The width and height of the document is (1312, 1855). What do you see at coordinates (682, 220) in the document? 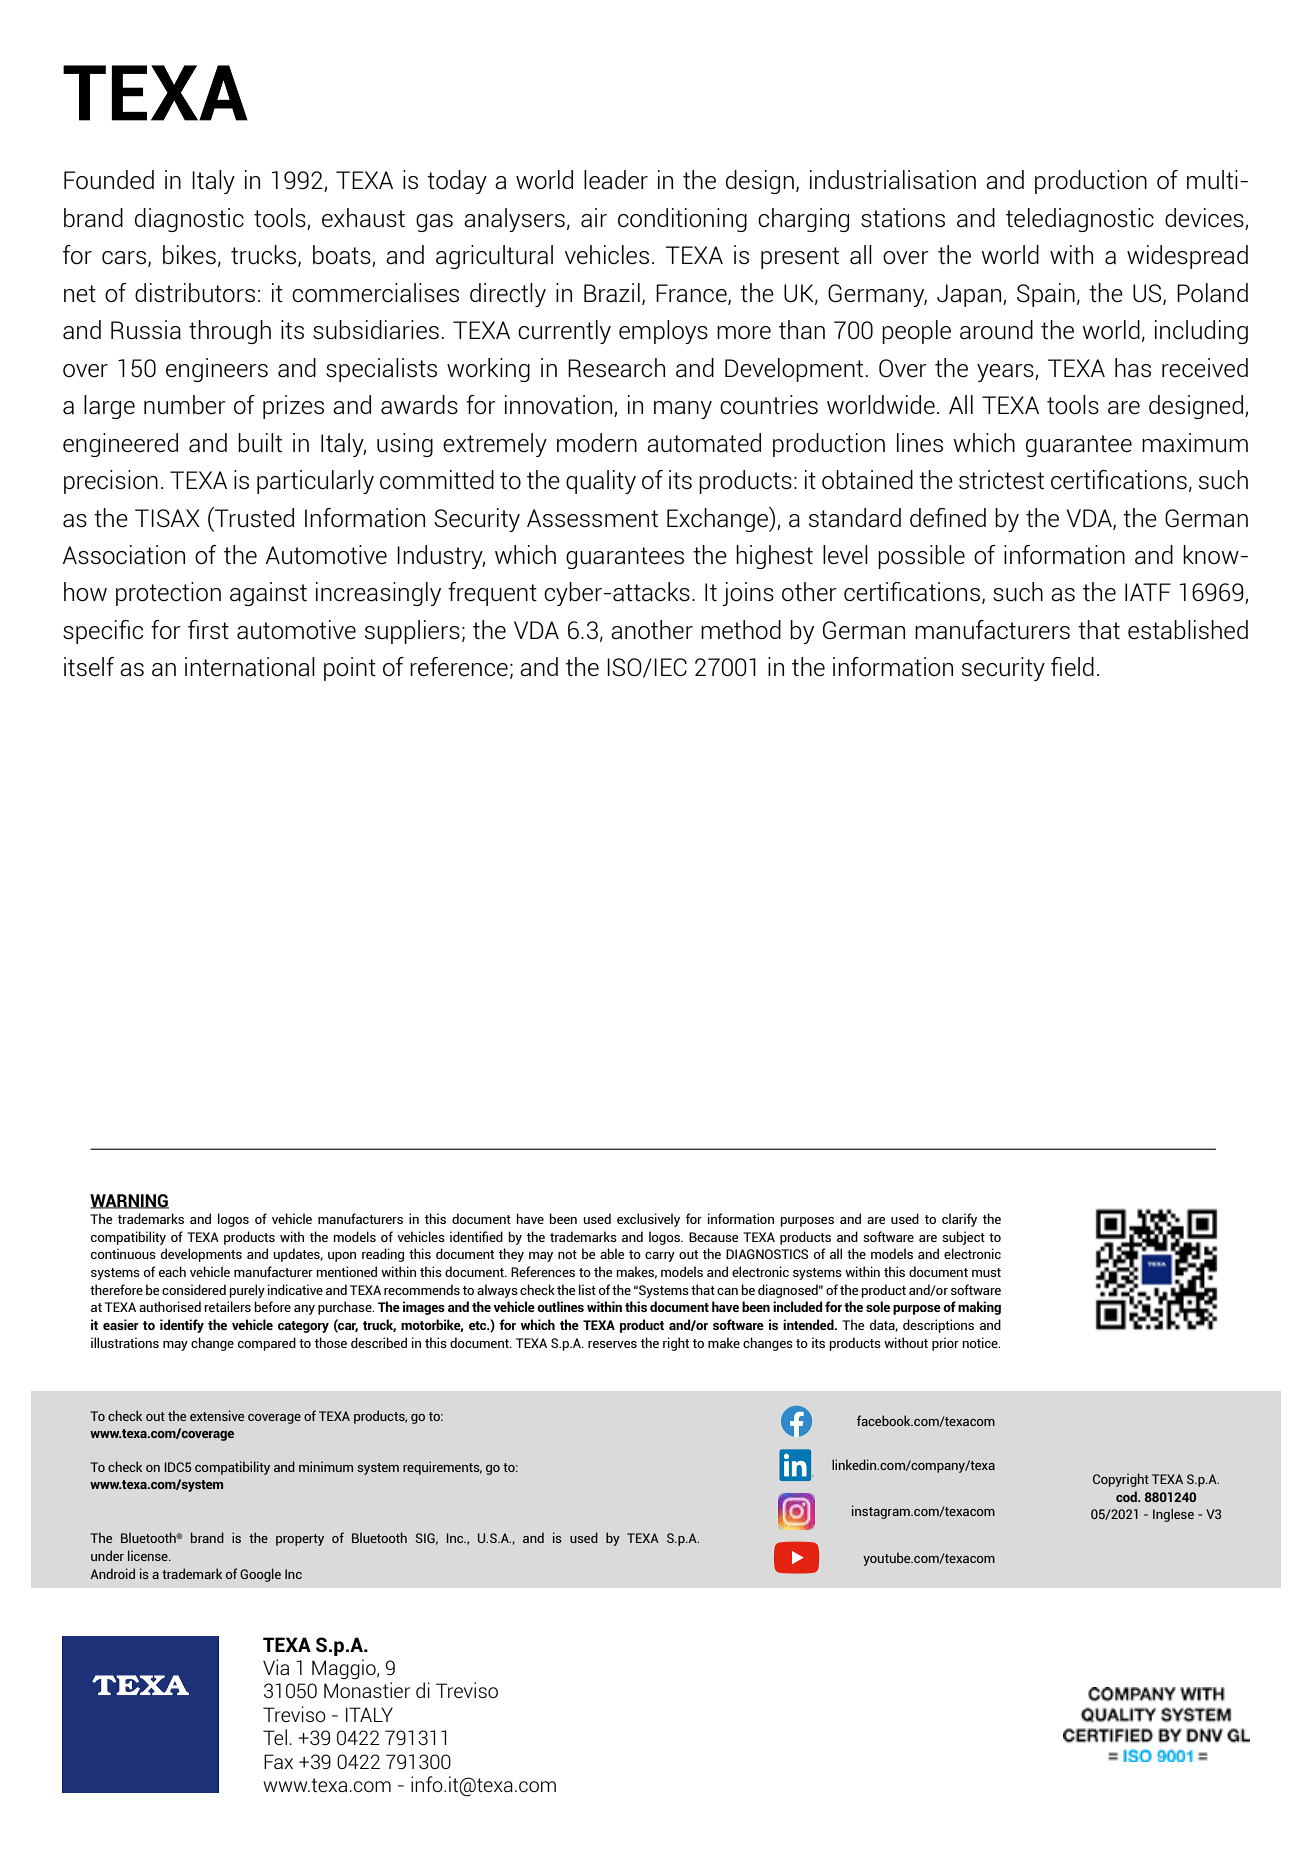
I see `conditioning` at bounding box center [682, 220].
